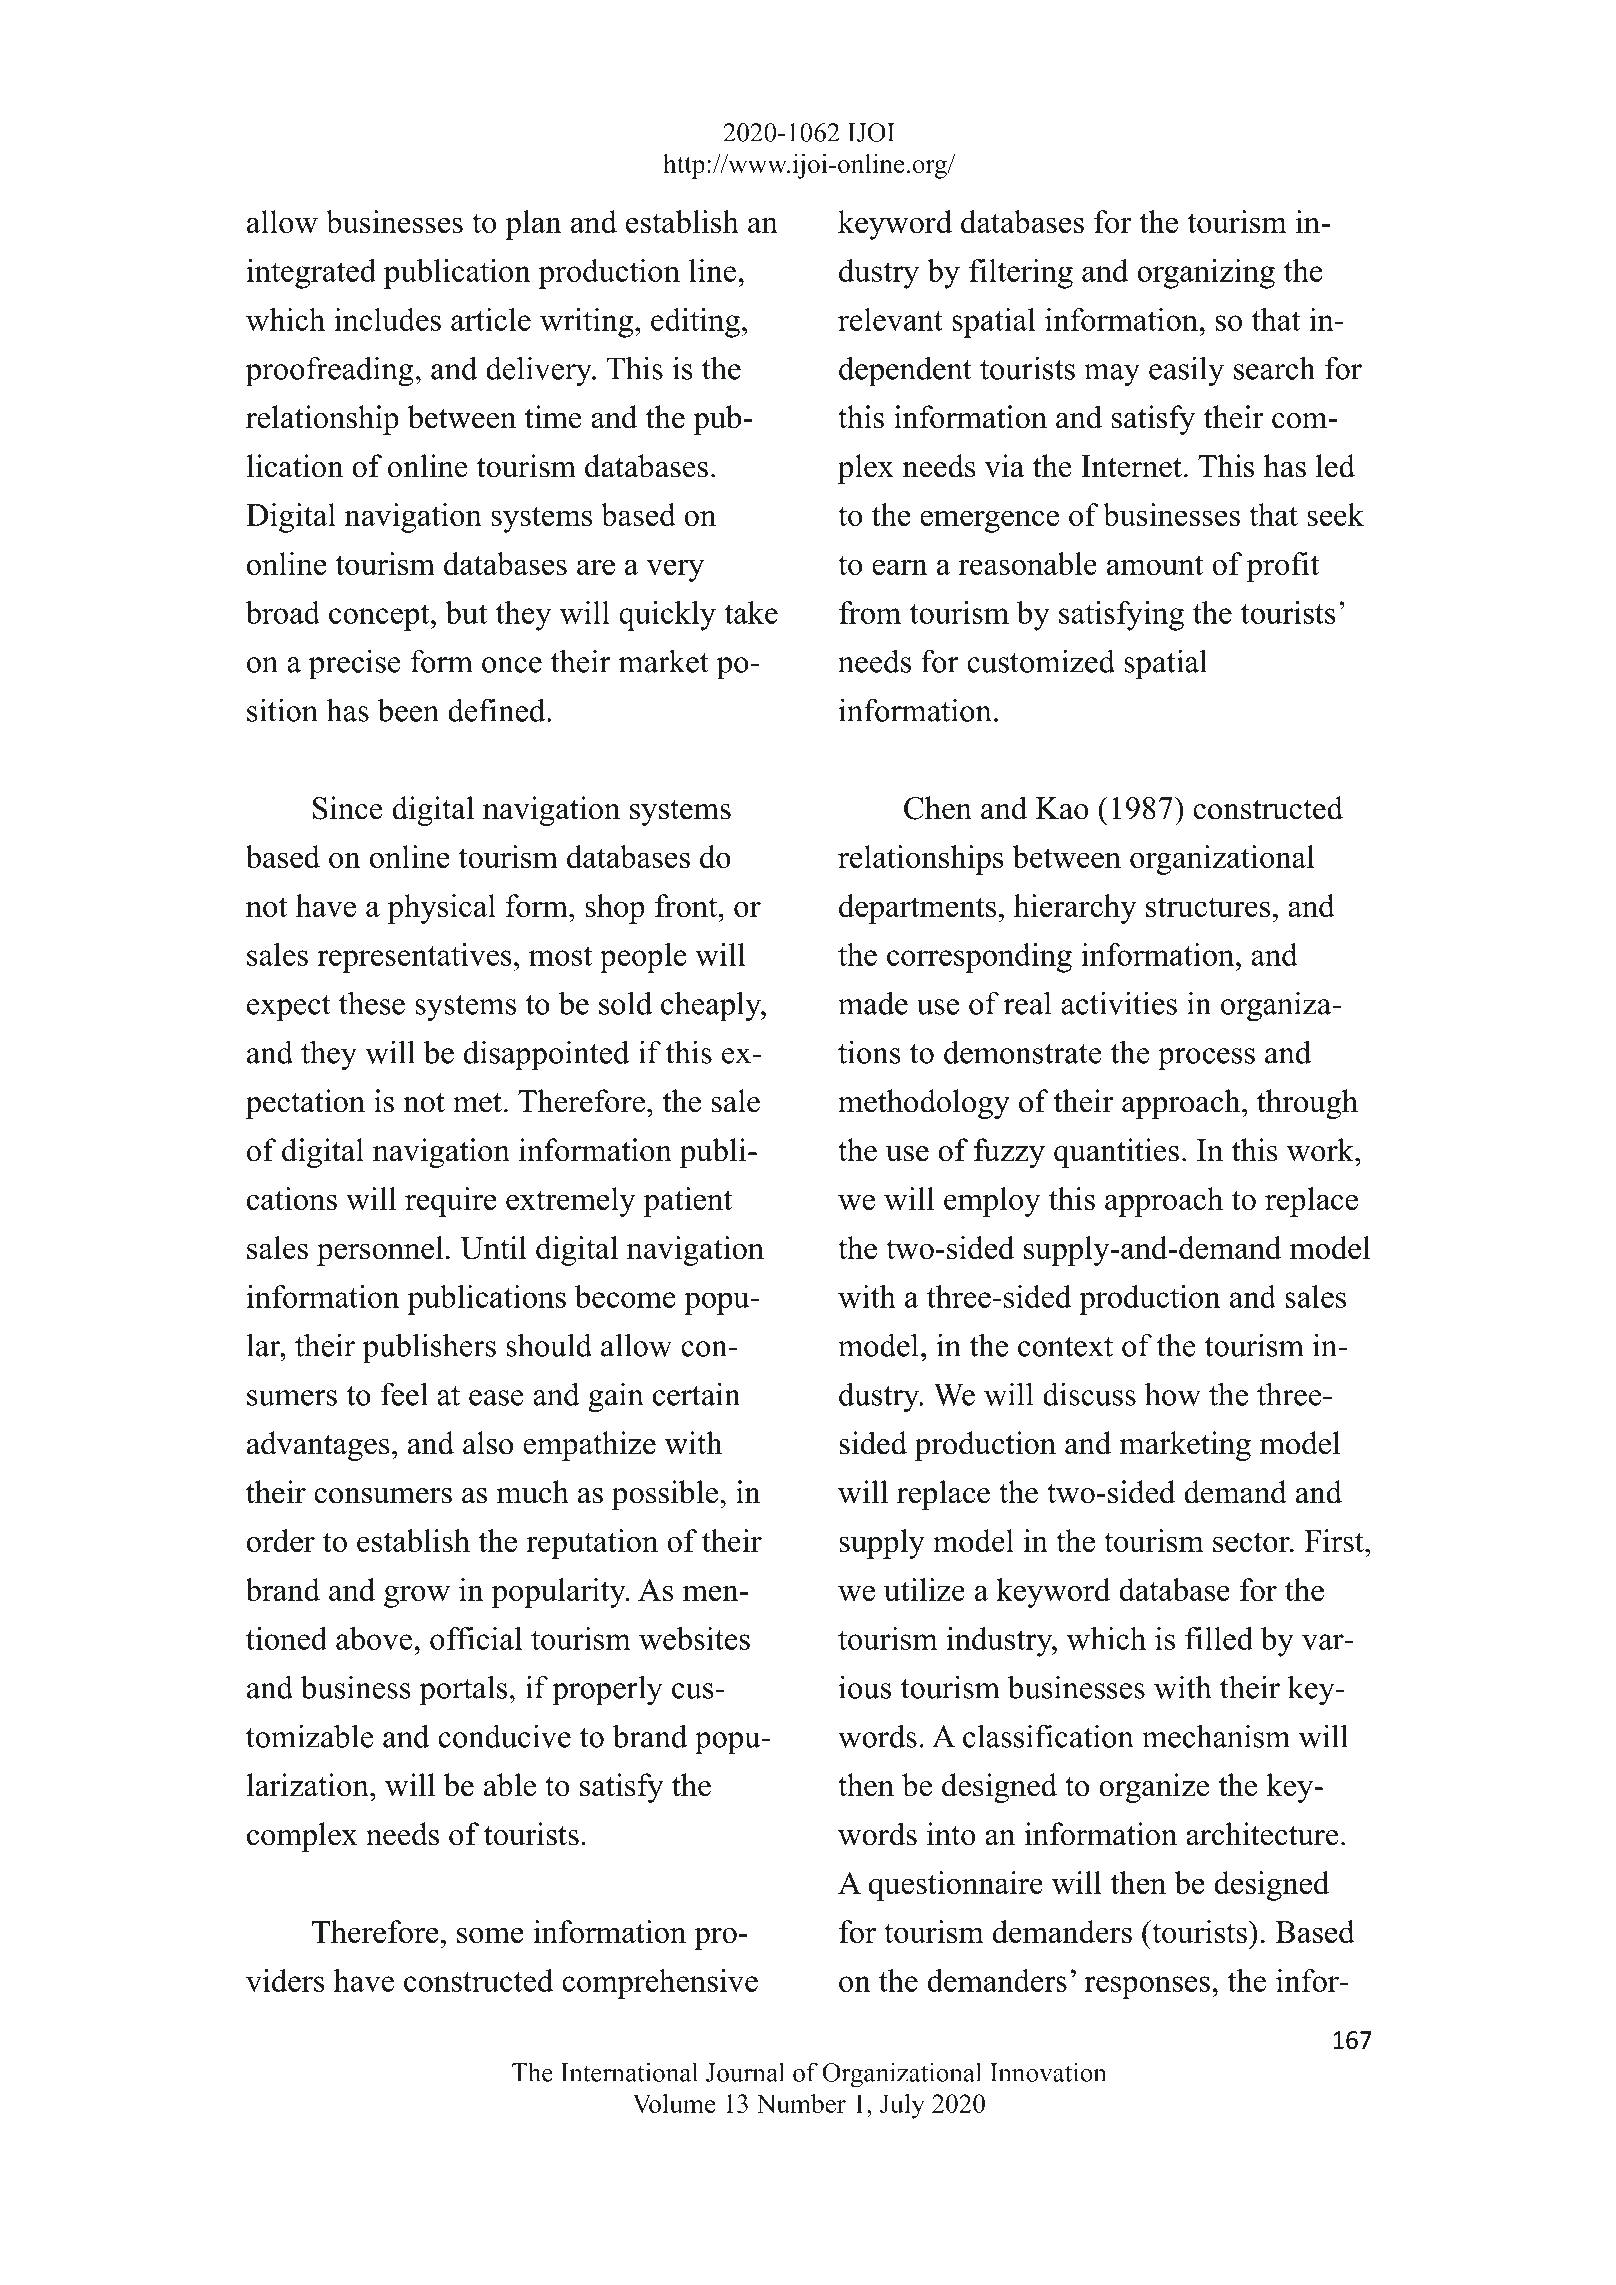  I want to click on require, so click(450, 1202).
